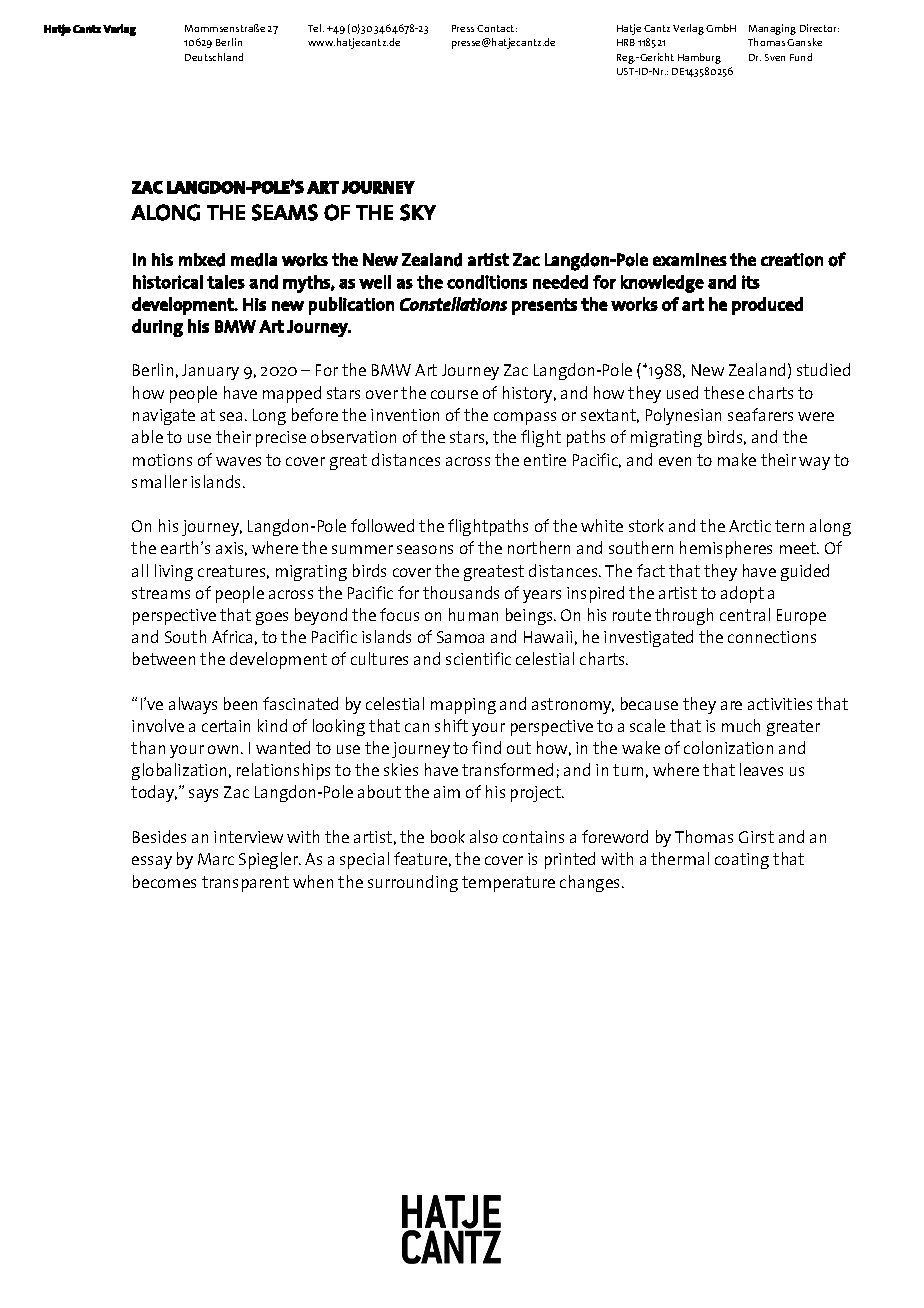  I want to click on coating, so click(742, 861).
